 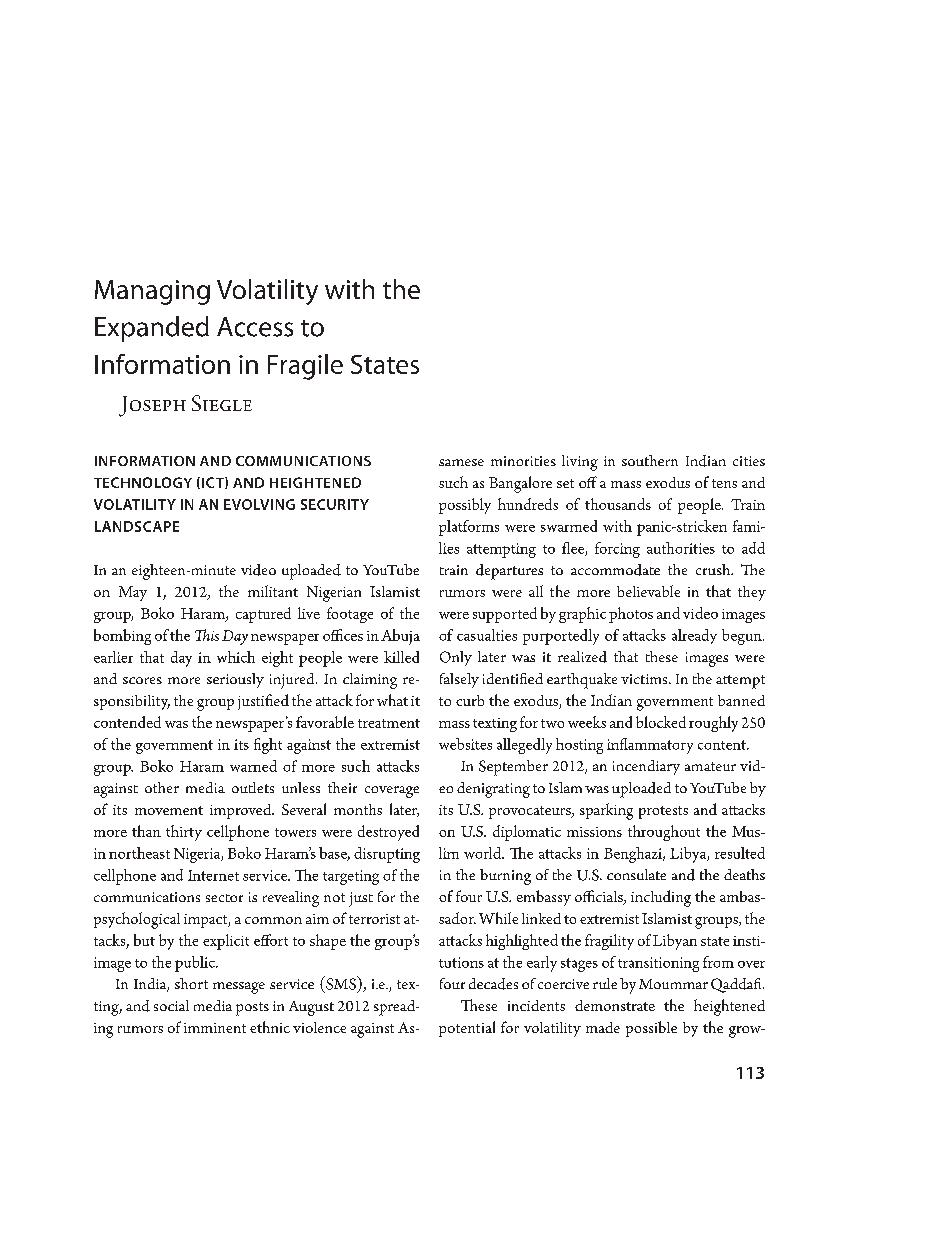 What do you see at coordinates (465, 506) in the document?
I see `possibly` at bounding box center [465, 506].
